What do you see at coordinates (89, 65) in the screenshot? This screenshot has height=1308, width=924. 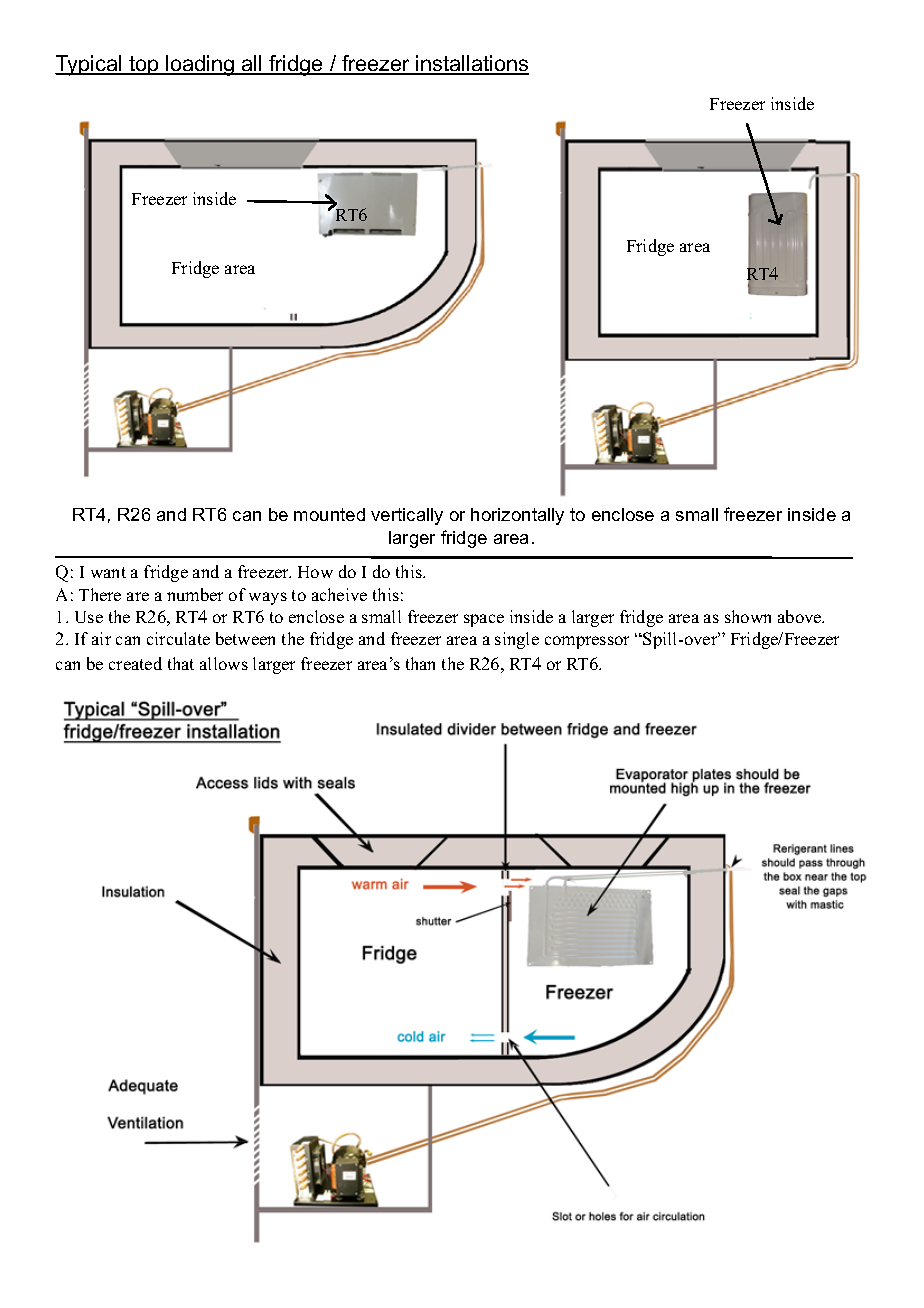 I see `Typical` at bounding box center [89, 65].
